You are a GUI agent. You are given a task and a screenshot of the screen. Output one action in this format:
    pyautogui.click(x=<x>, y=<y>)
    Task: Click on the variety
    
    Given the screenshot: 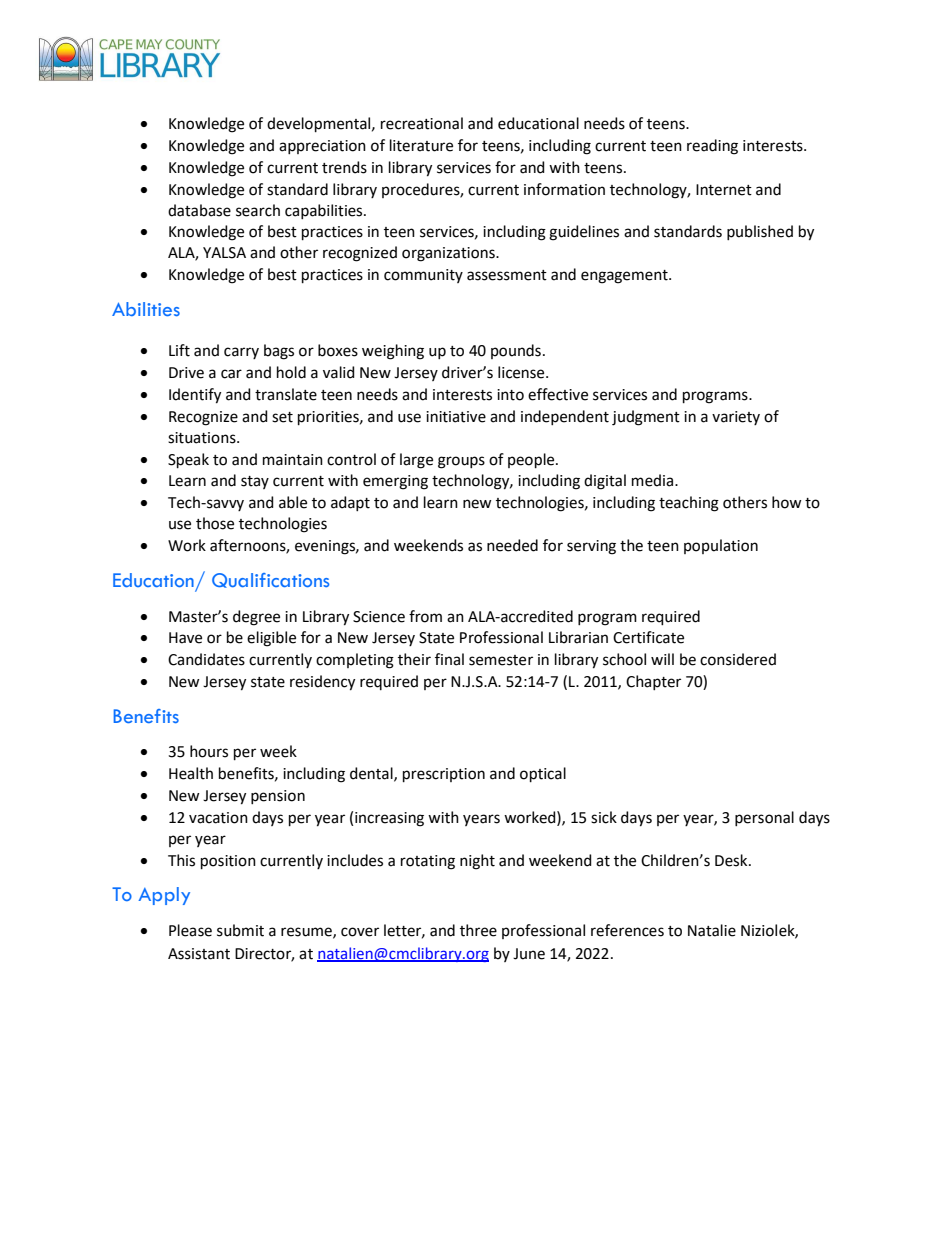 What is the action you would take?
    pyautogui.click(x=736, y=418)
